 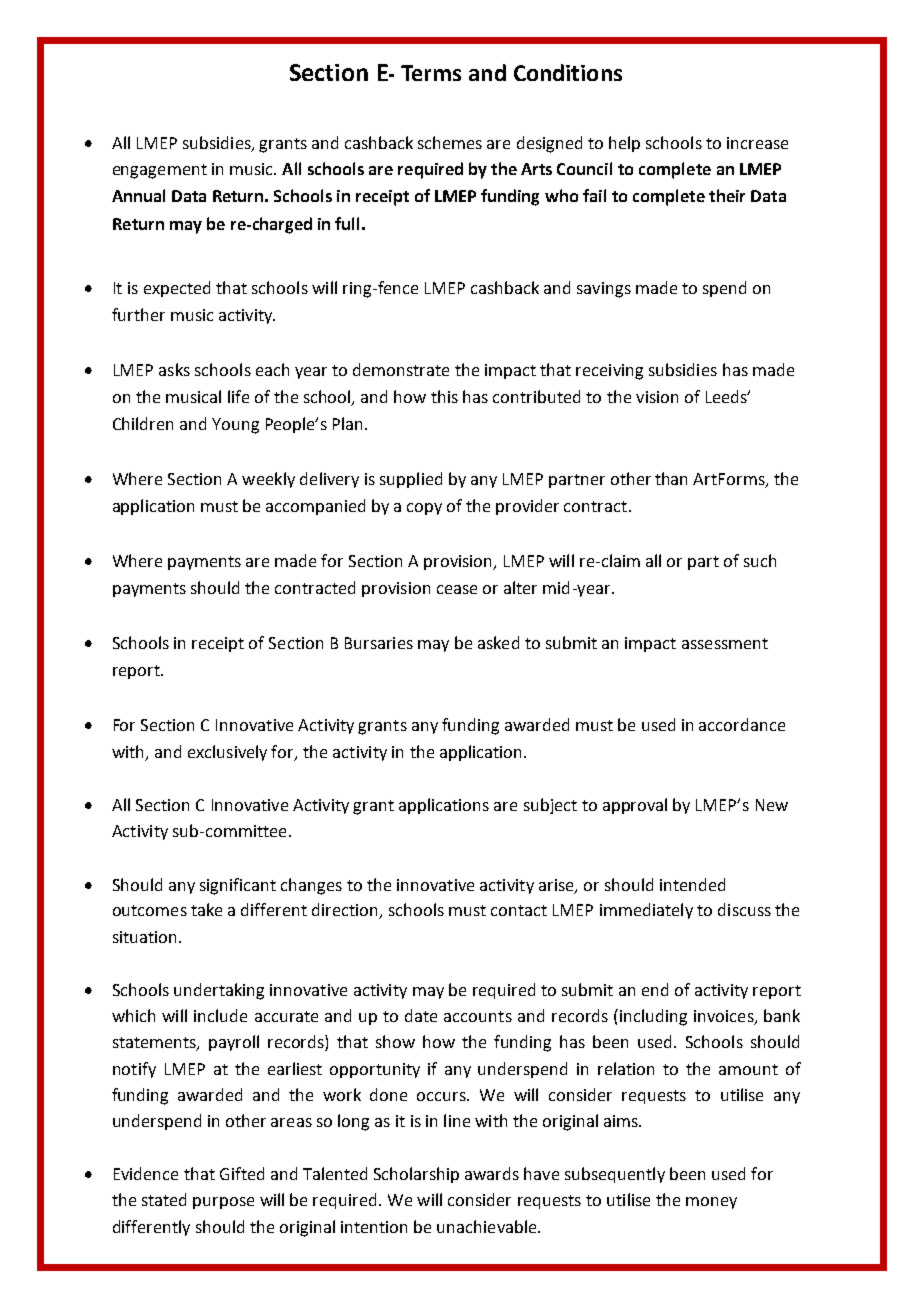 What do you see at coordinates (450, 142) in the screenshot?
I see `schemes` at bounding box center [450, 142].
